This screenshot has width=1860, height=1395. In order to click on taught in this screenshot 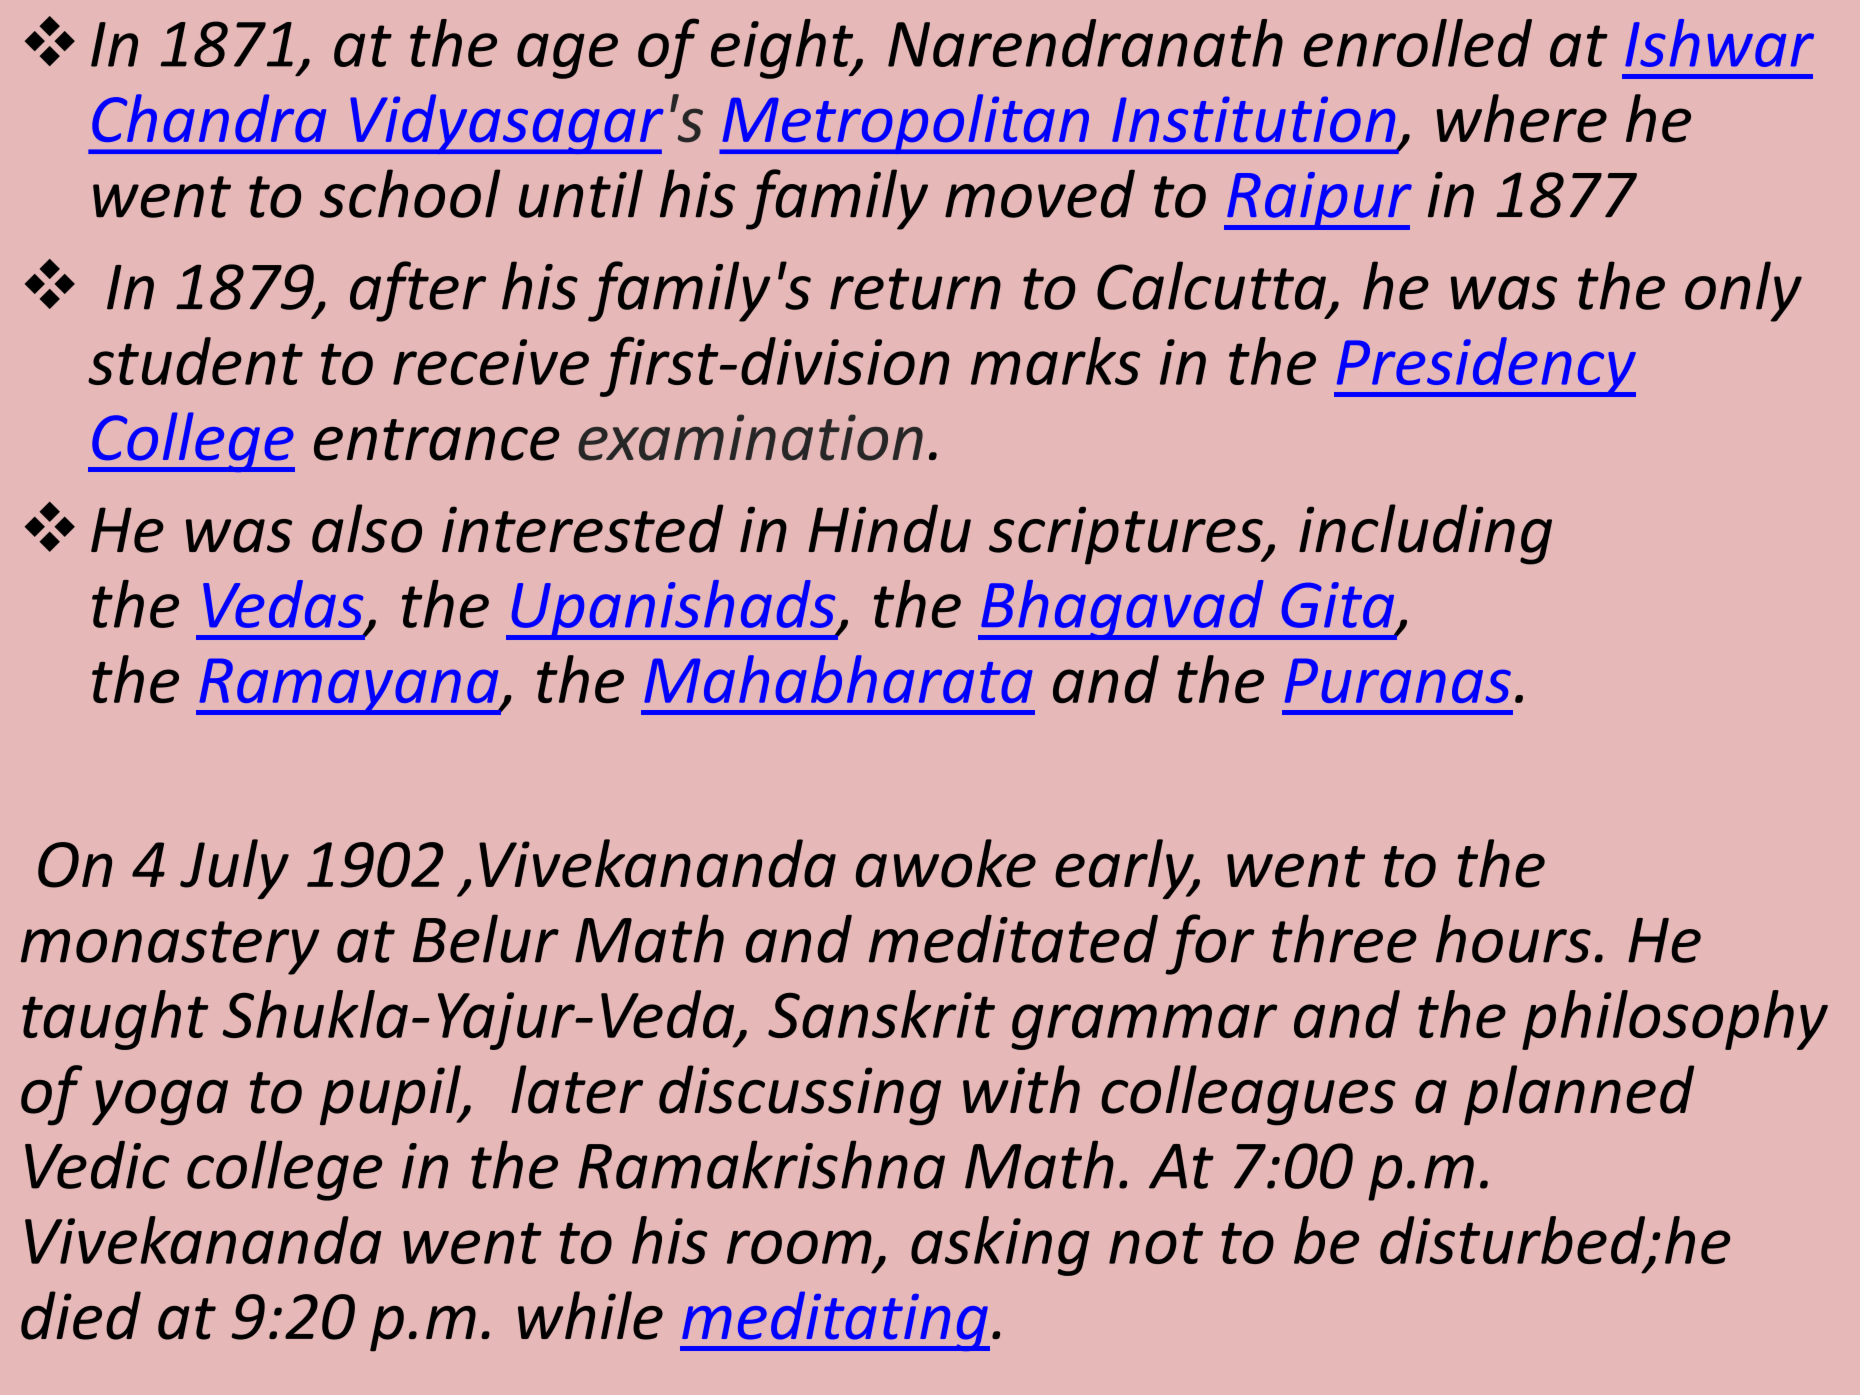, I will do `click(115, 1020)`.
